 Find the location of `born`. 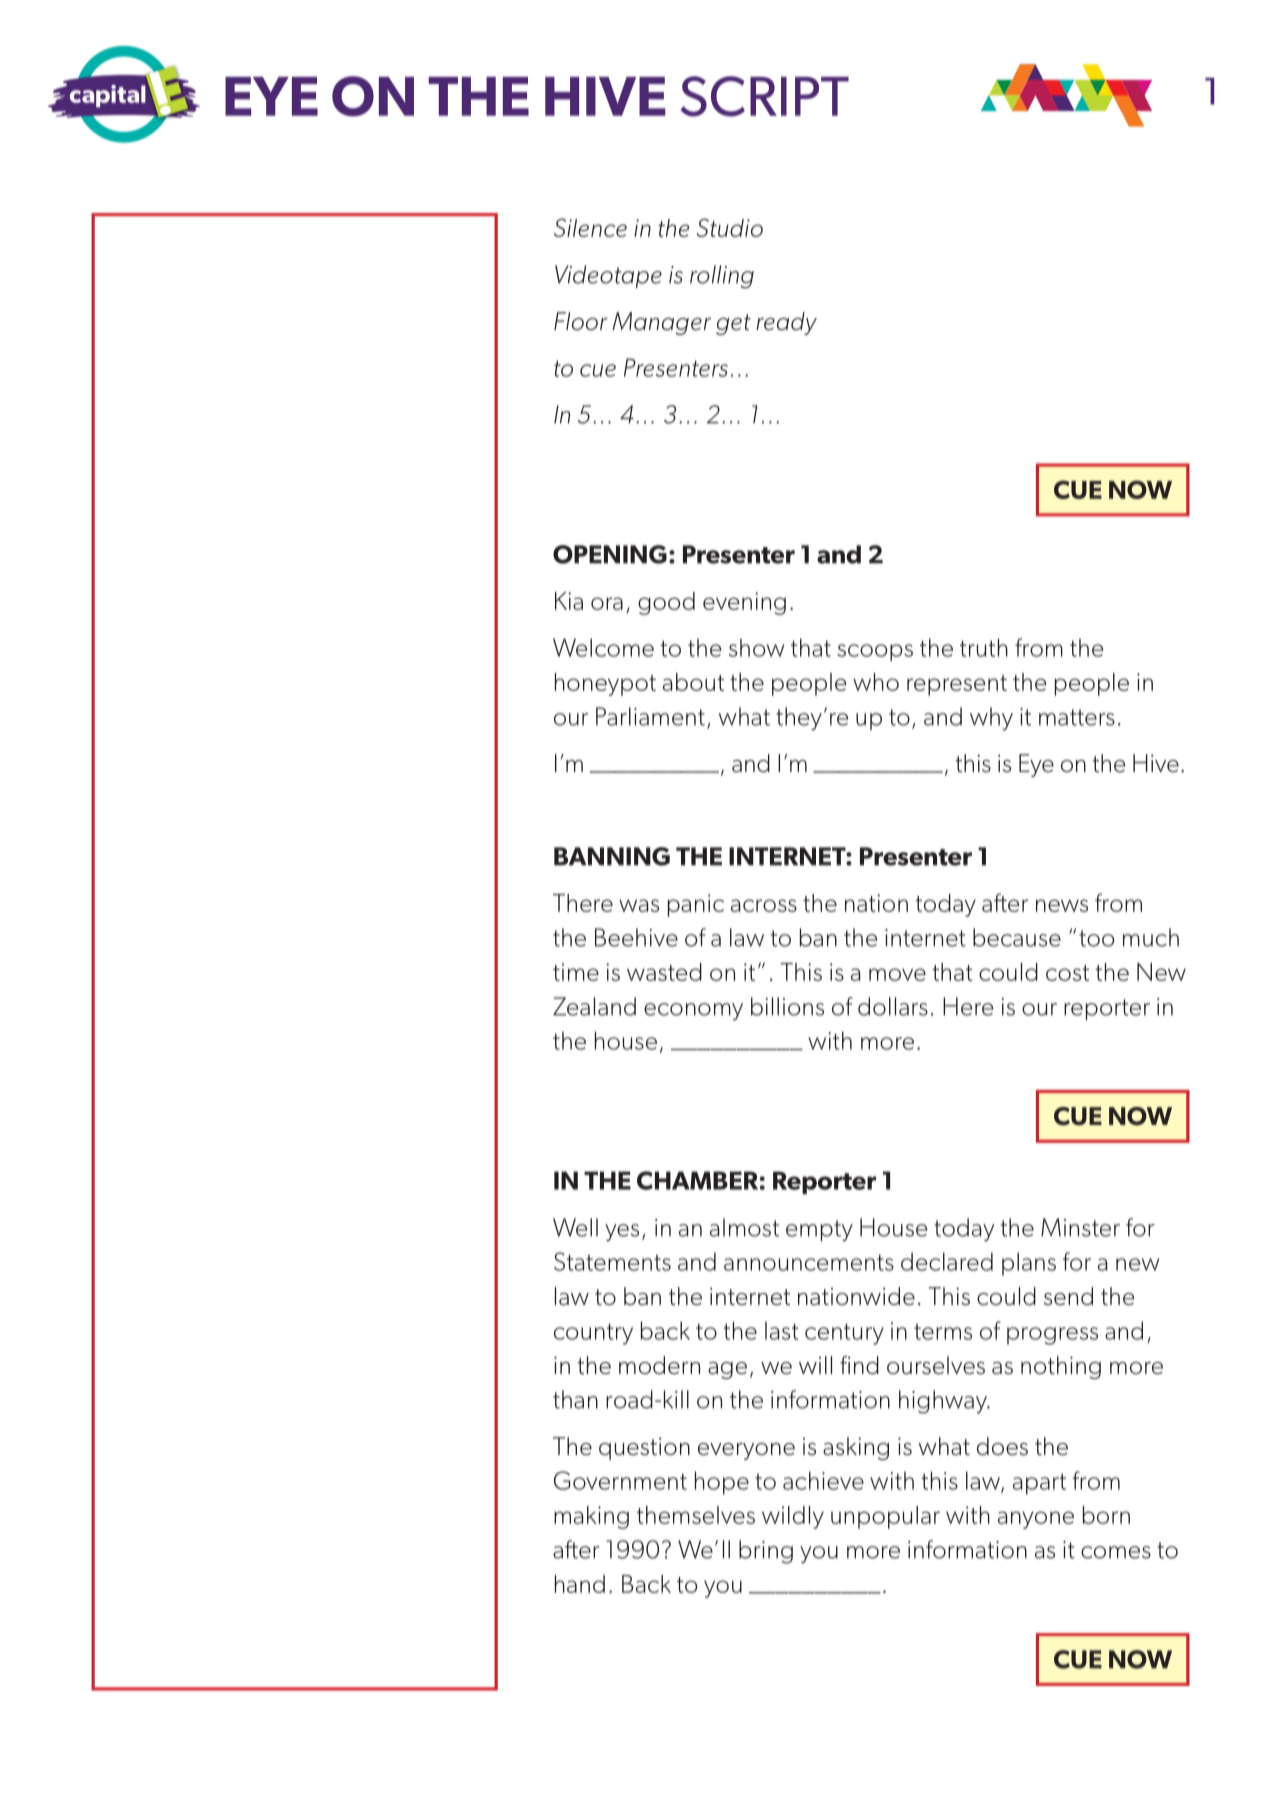

born is located at coordinates (1106, 1515).
